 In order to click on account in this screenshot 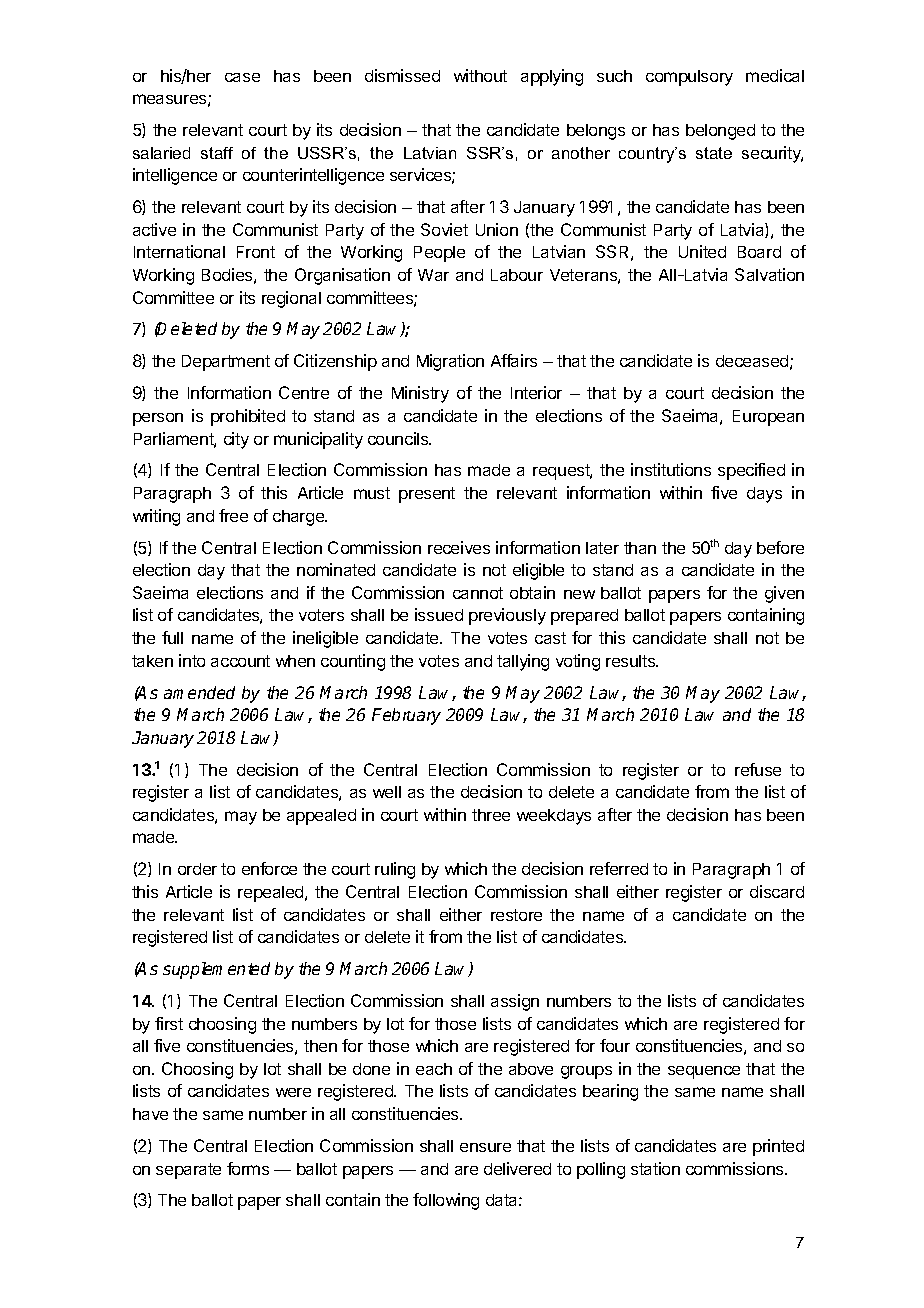, I will do `click(240, 661)`.
